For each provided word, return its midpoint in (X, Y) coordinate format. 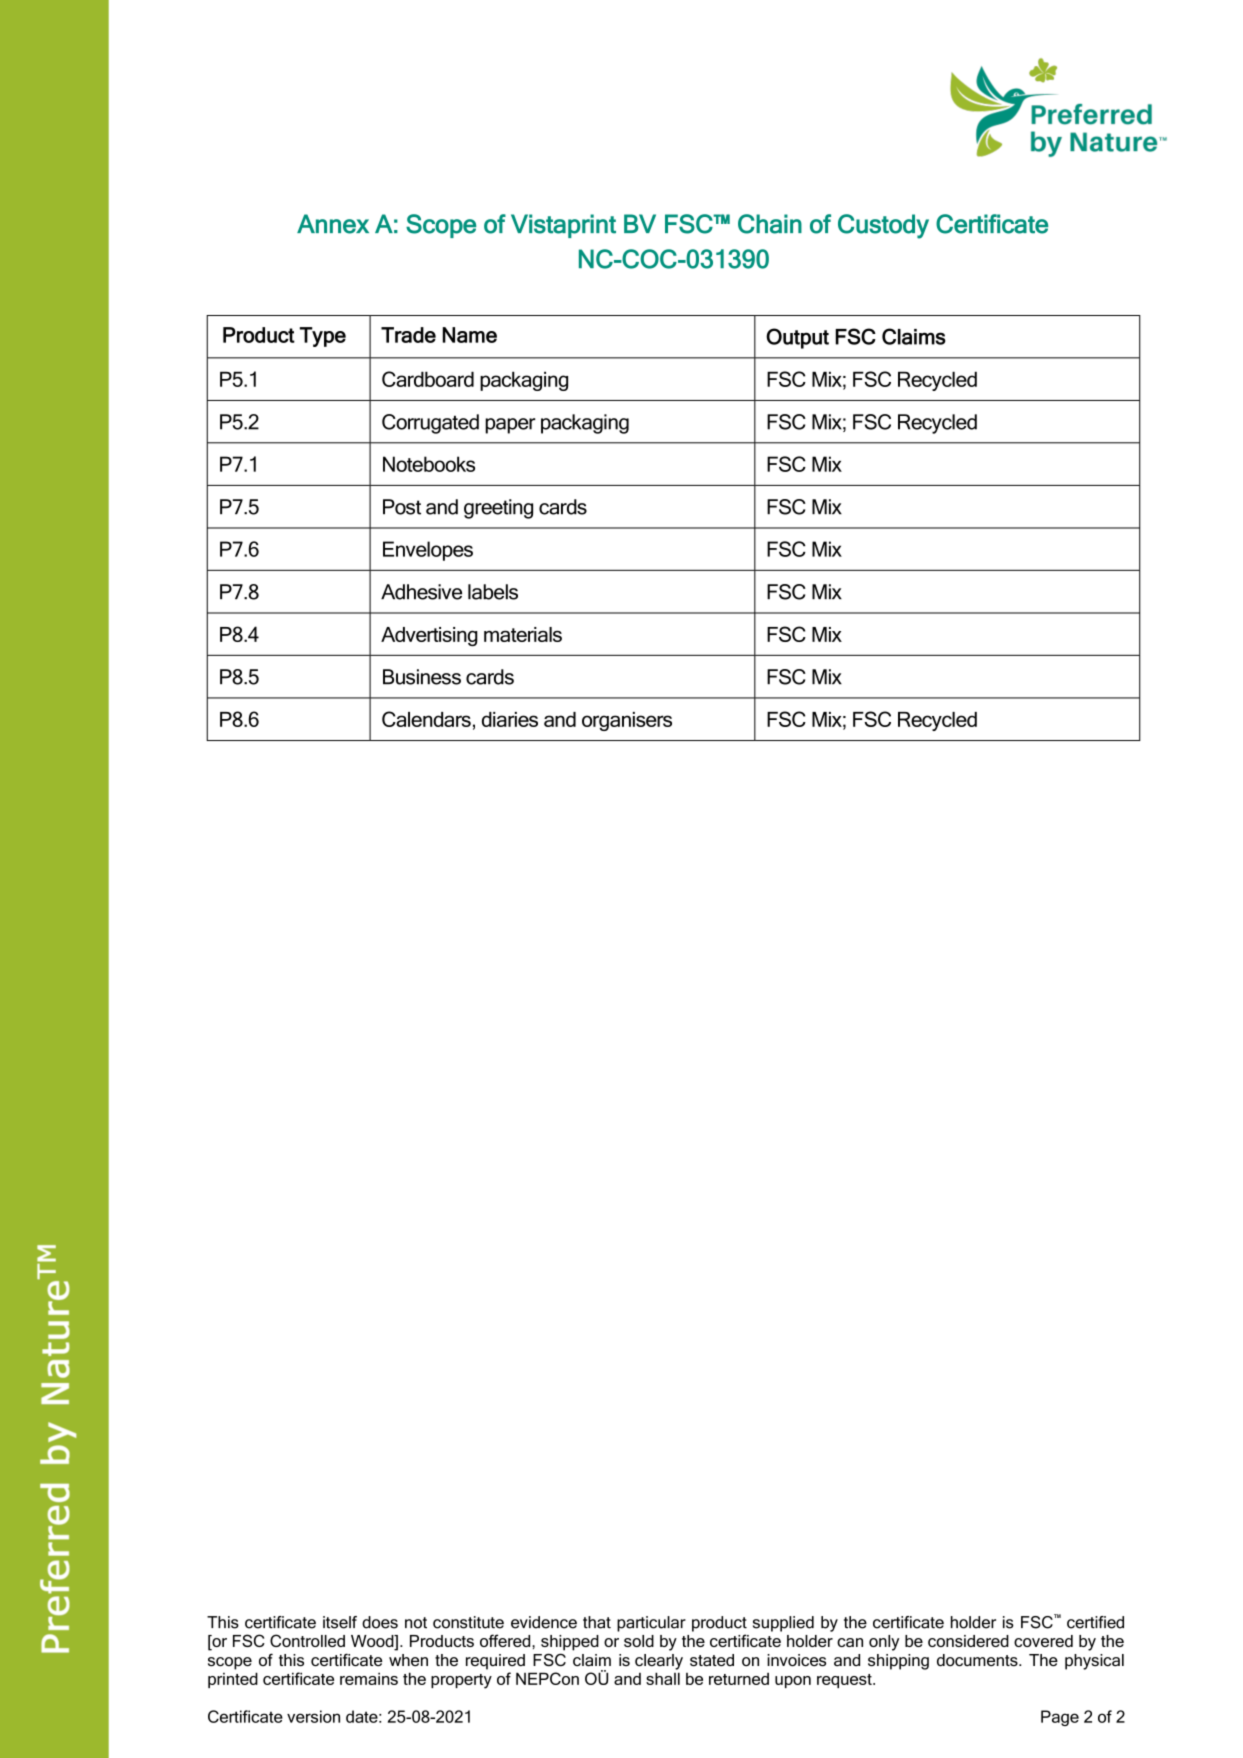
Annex (333, 224)
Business (422, 677)
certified (1095, 1622)
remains (369, 1678)
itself (340, 1622)
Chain (770, 224)
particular (651, 1624)
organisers (627, 721)
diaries (510, 719)
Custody (883, 226)
